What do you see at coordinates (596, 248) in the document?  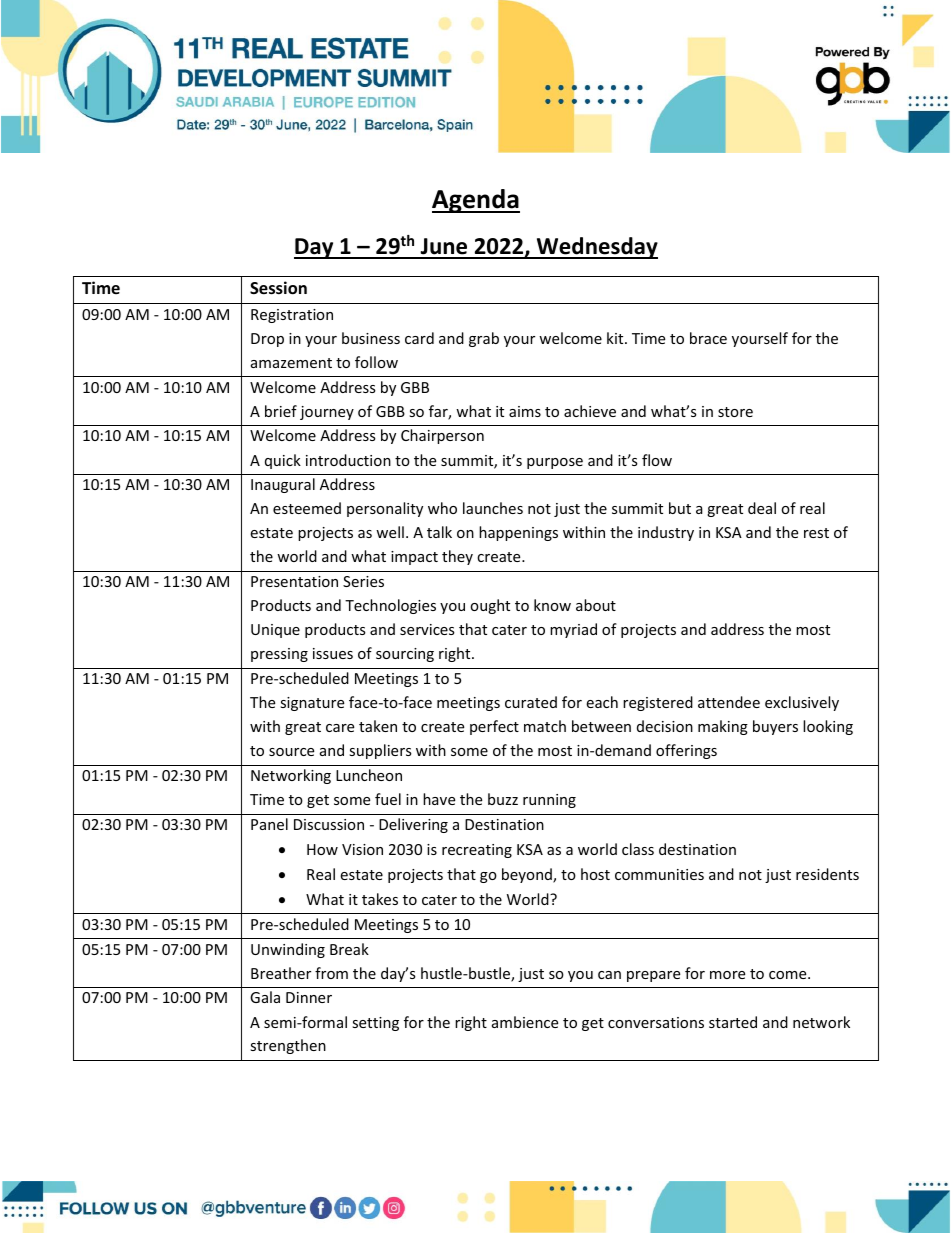 I see `Wednesday` at bounding box center [596, 248].
